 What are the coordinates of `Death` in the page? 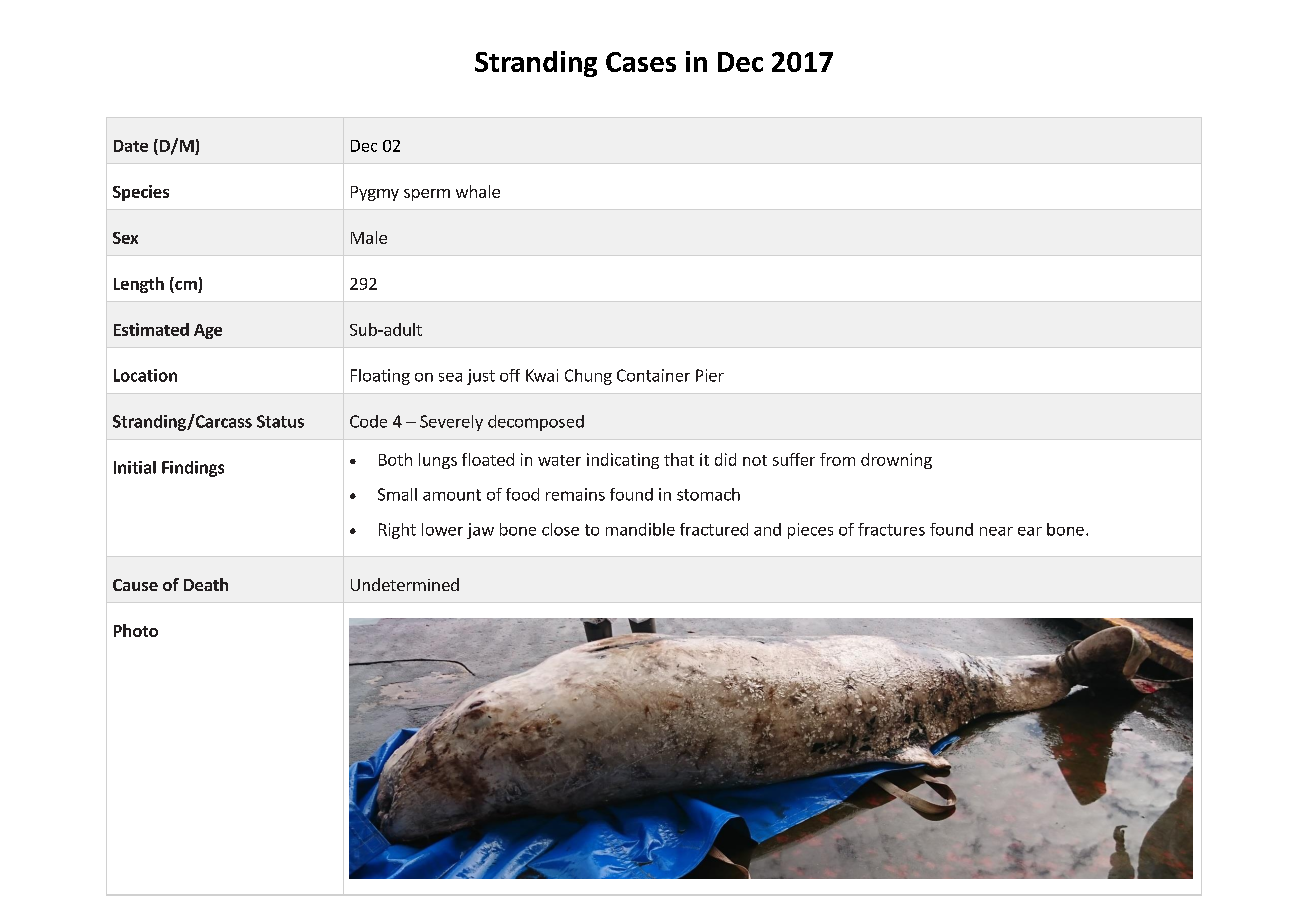 It's located at (206, 584).
